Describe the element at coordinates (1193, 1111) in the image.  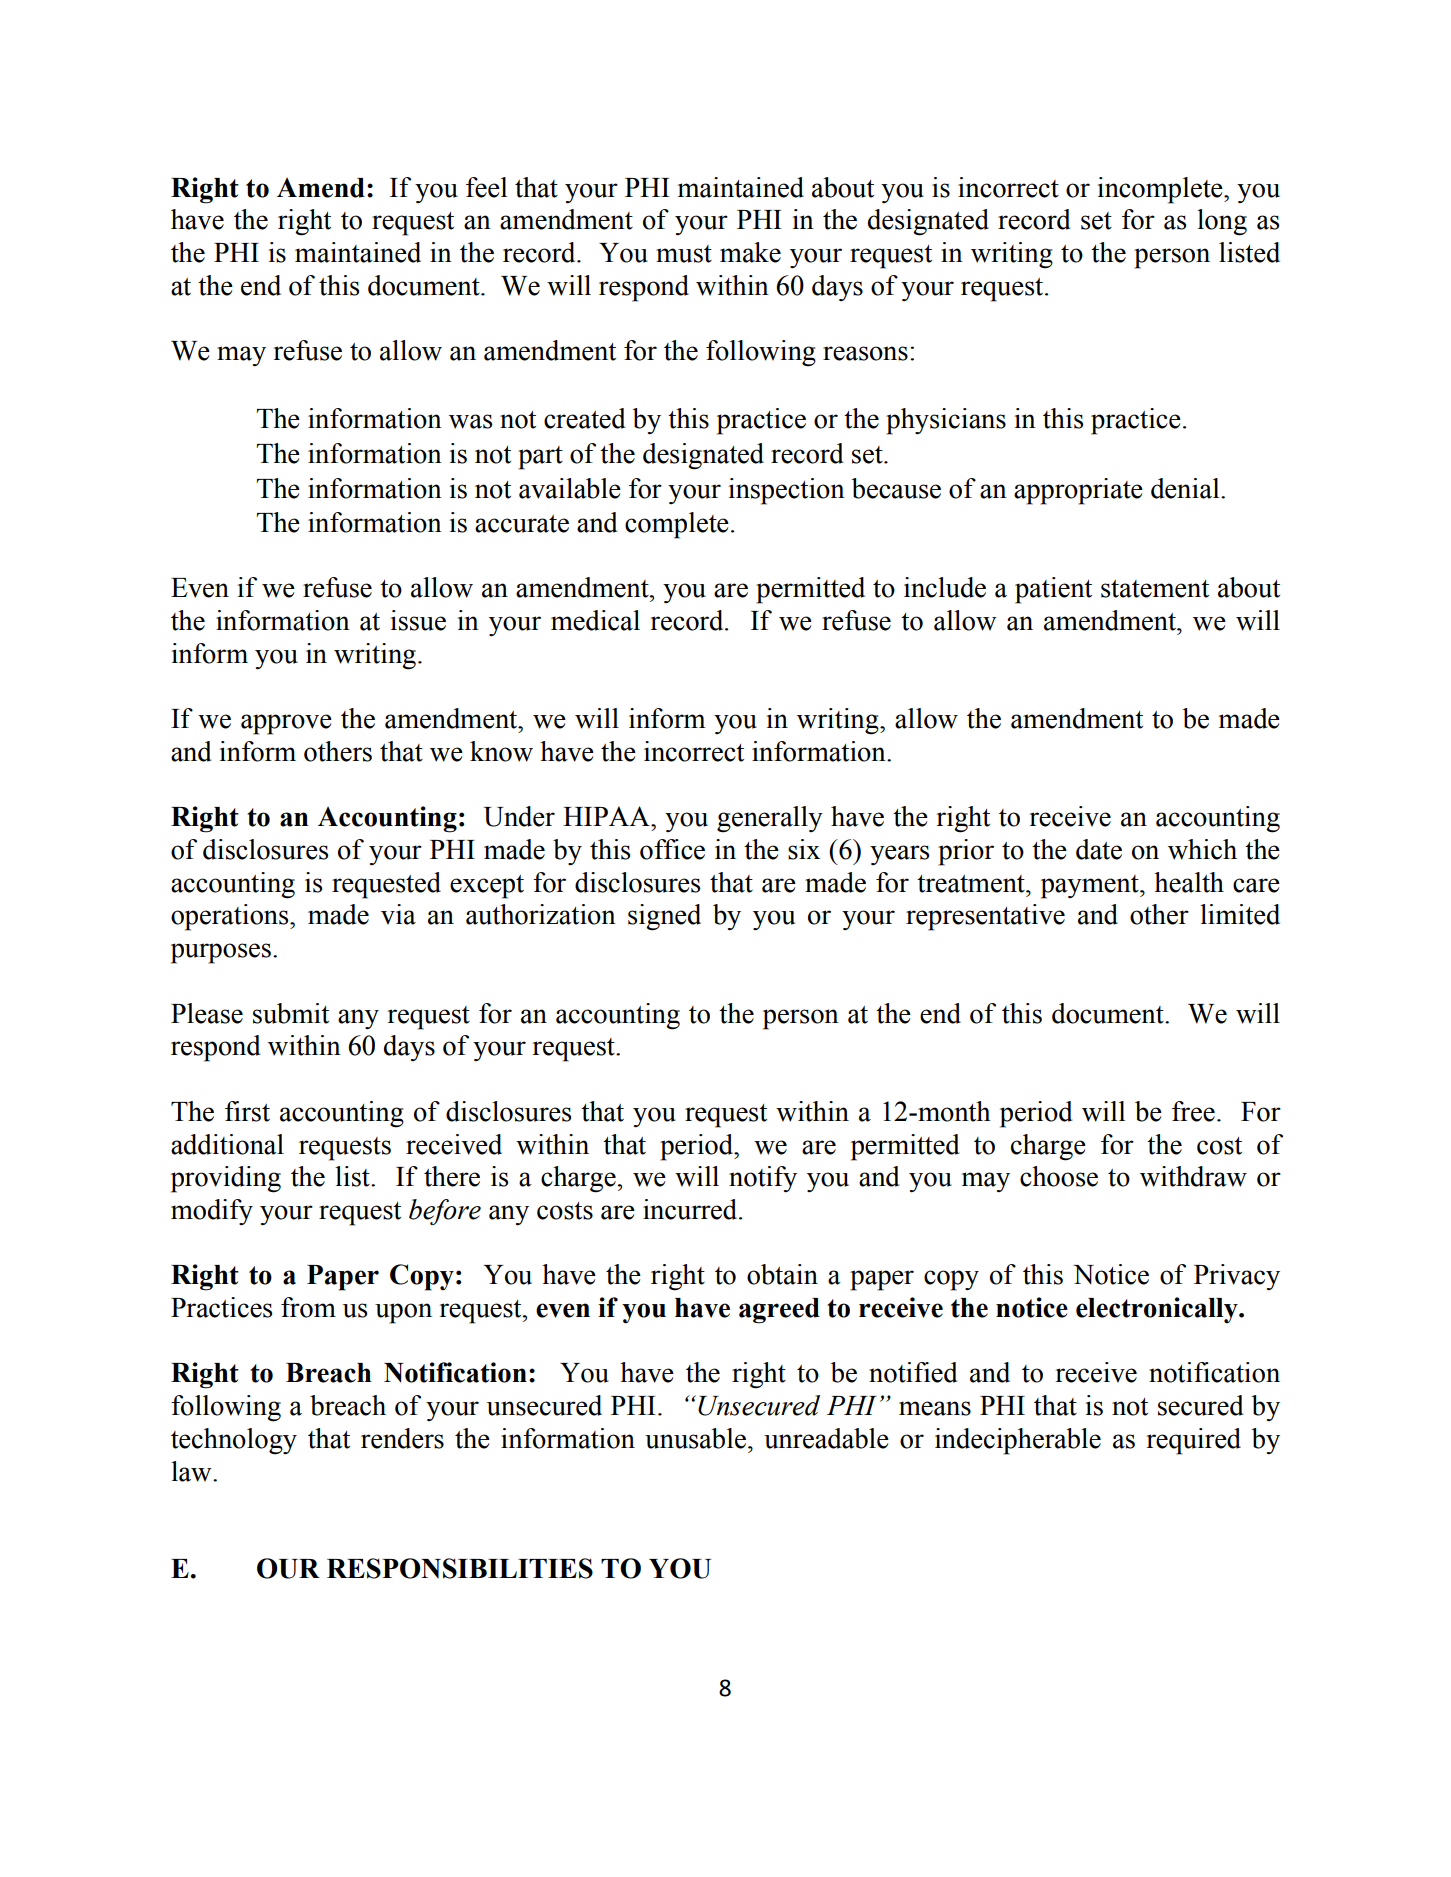
I see `free` at that location.
